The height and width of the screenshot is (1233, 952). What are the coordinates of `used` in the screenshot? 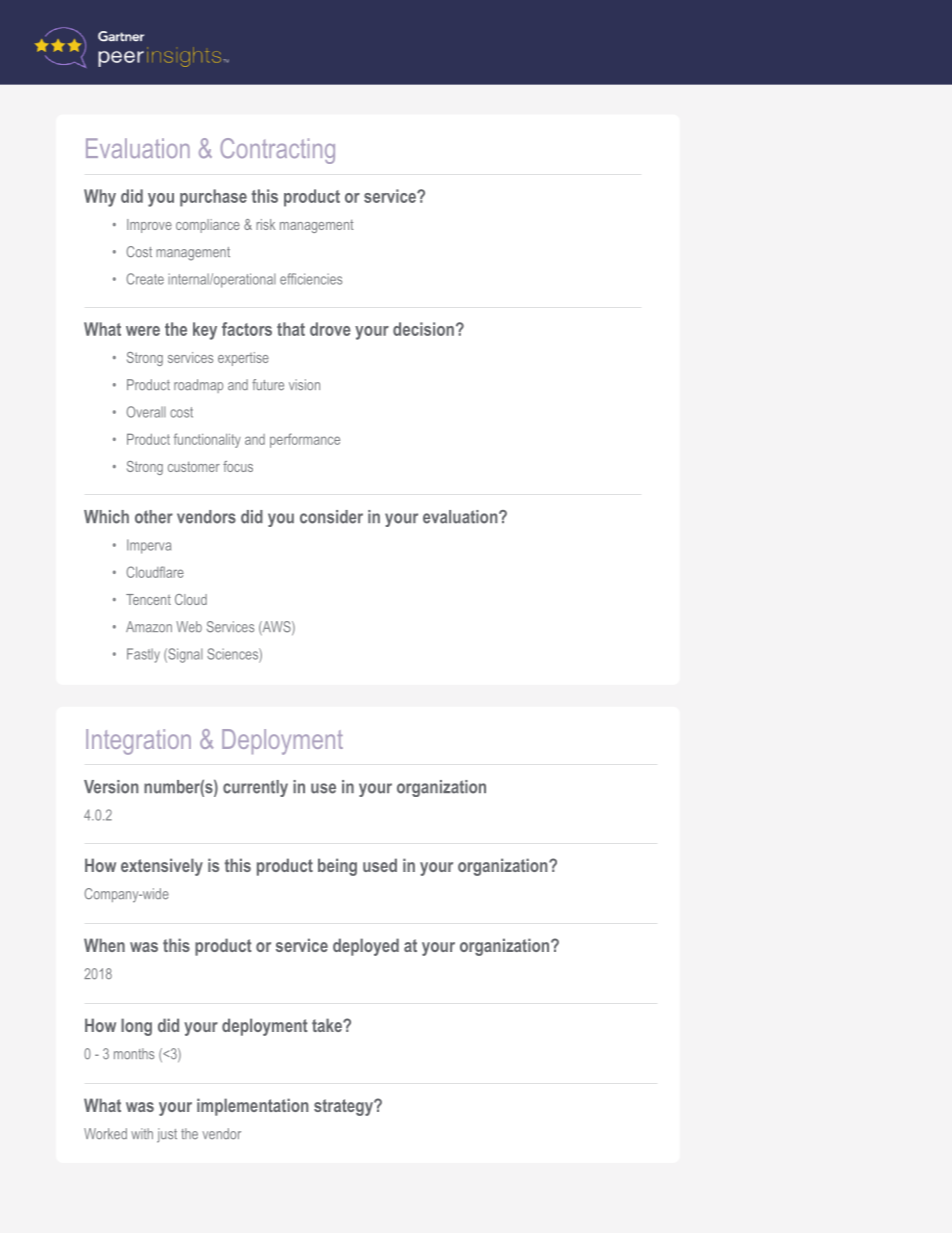 It's located at (380, 865).
